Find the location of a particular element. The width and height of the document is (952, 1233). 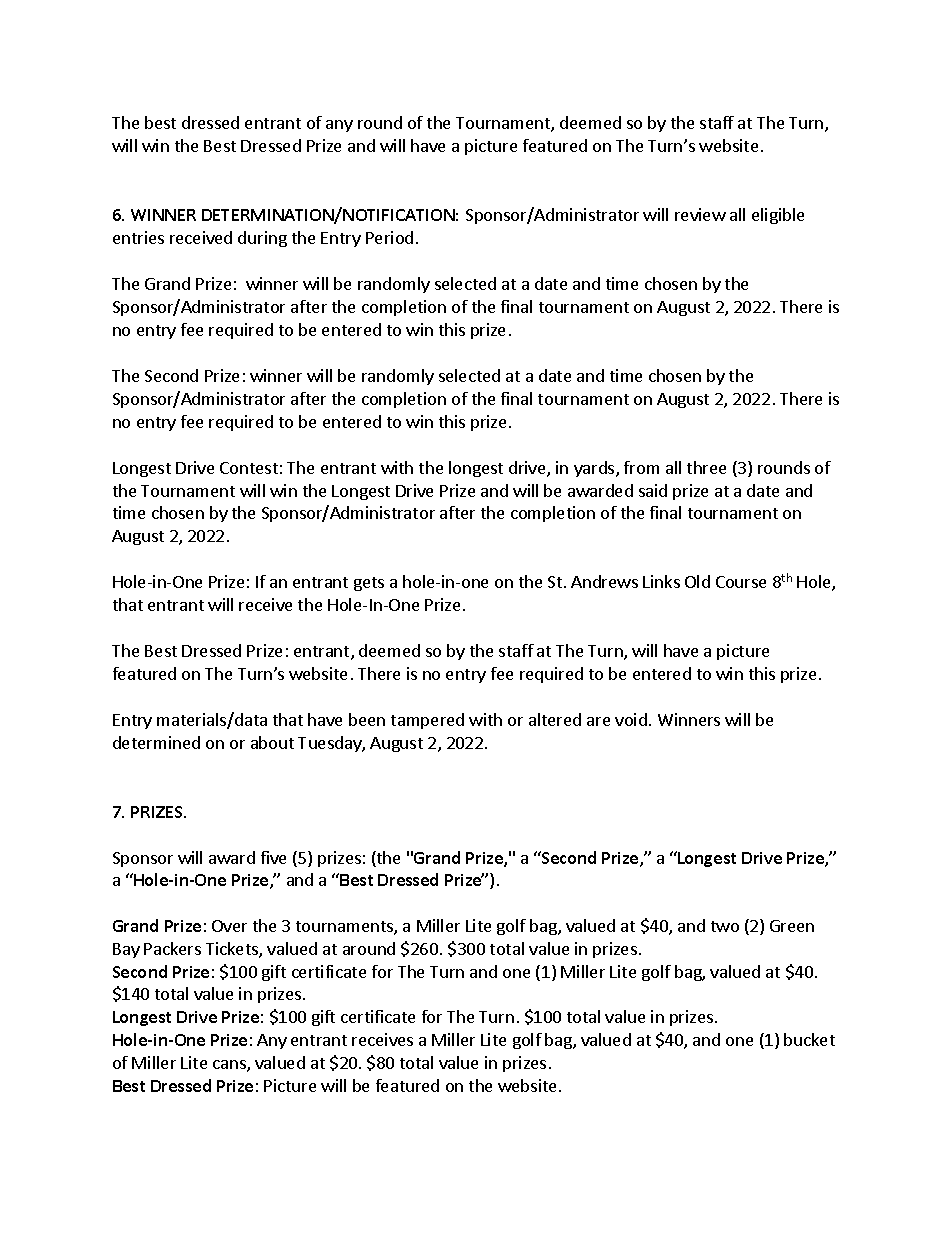

cans is located at coordinates (230, 1066).
